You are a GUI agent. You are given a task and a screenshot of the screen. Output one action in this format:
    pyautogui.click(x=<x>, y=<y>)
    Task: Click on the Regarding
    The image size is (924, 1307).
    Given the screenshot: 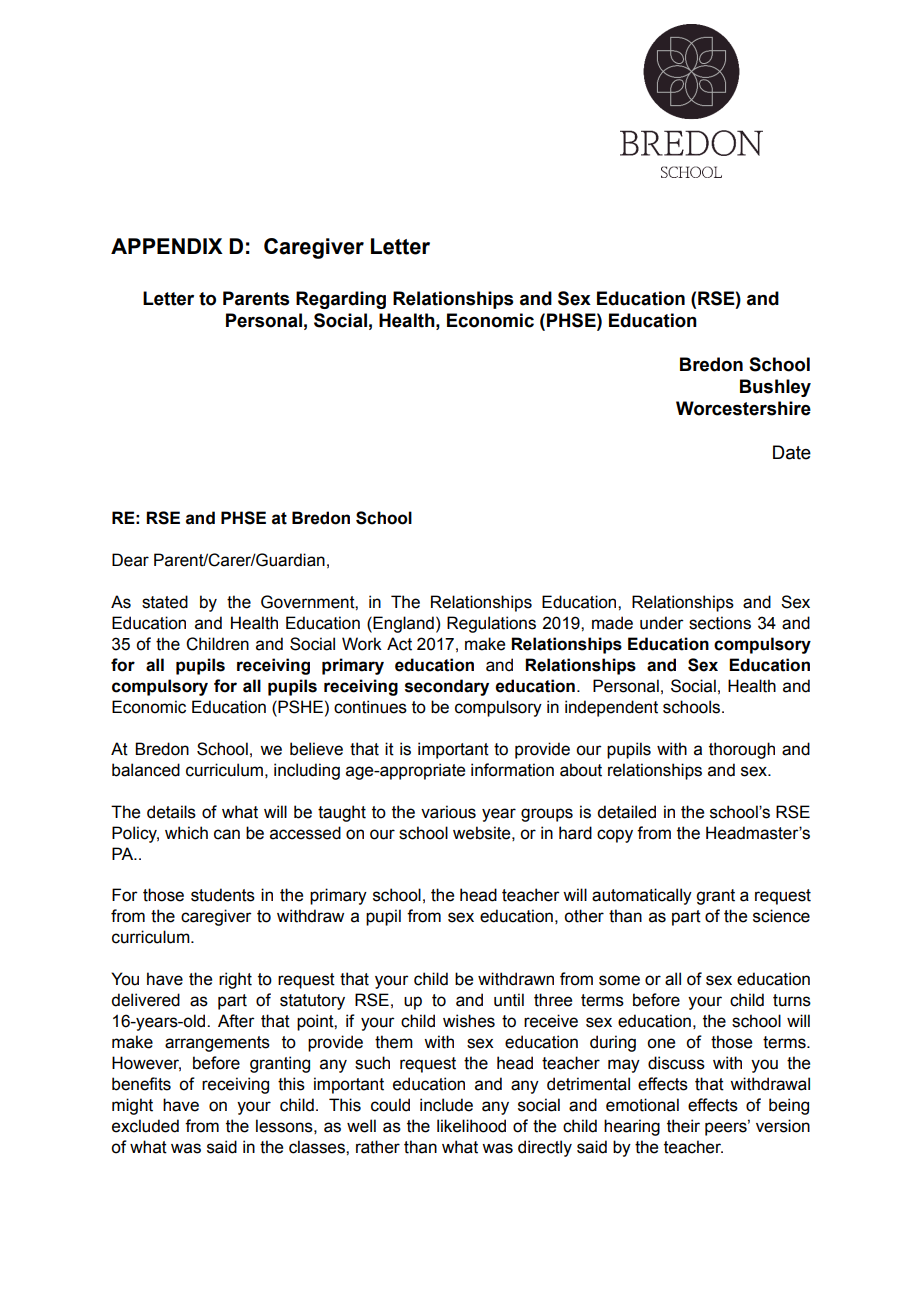 What is the action you would take?
    pyautogui.click(x=341, y=300)
